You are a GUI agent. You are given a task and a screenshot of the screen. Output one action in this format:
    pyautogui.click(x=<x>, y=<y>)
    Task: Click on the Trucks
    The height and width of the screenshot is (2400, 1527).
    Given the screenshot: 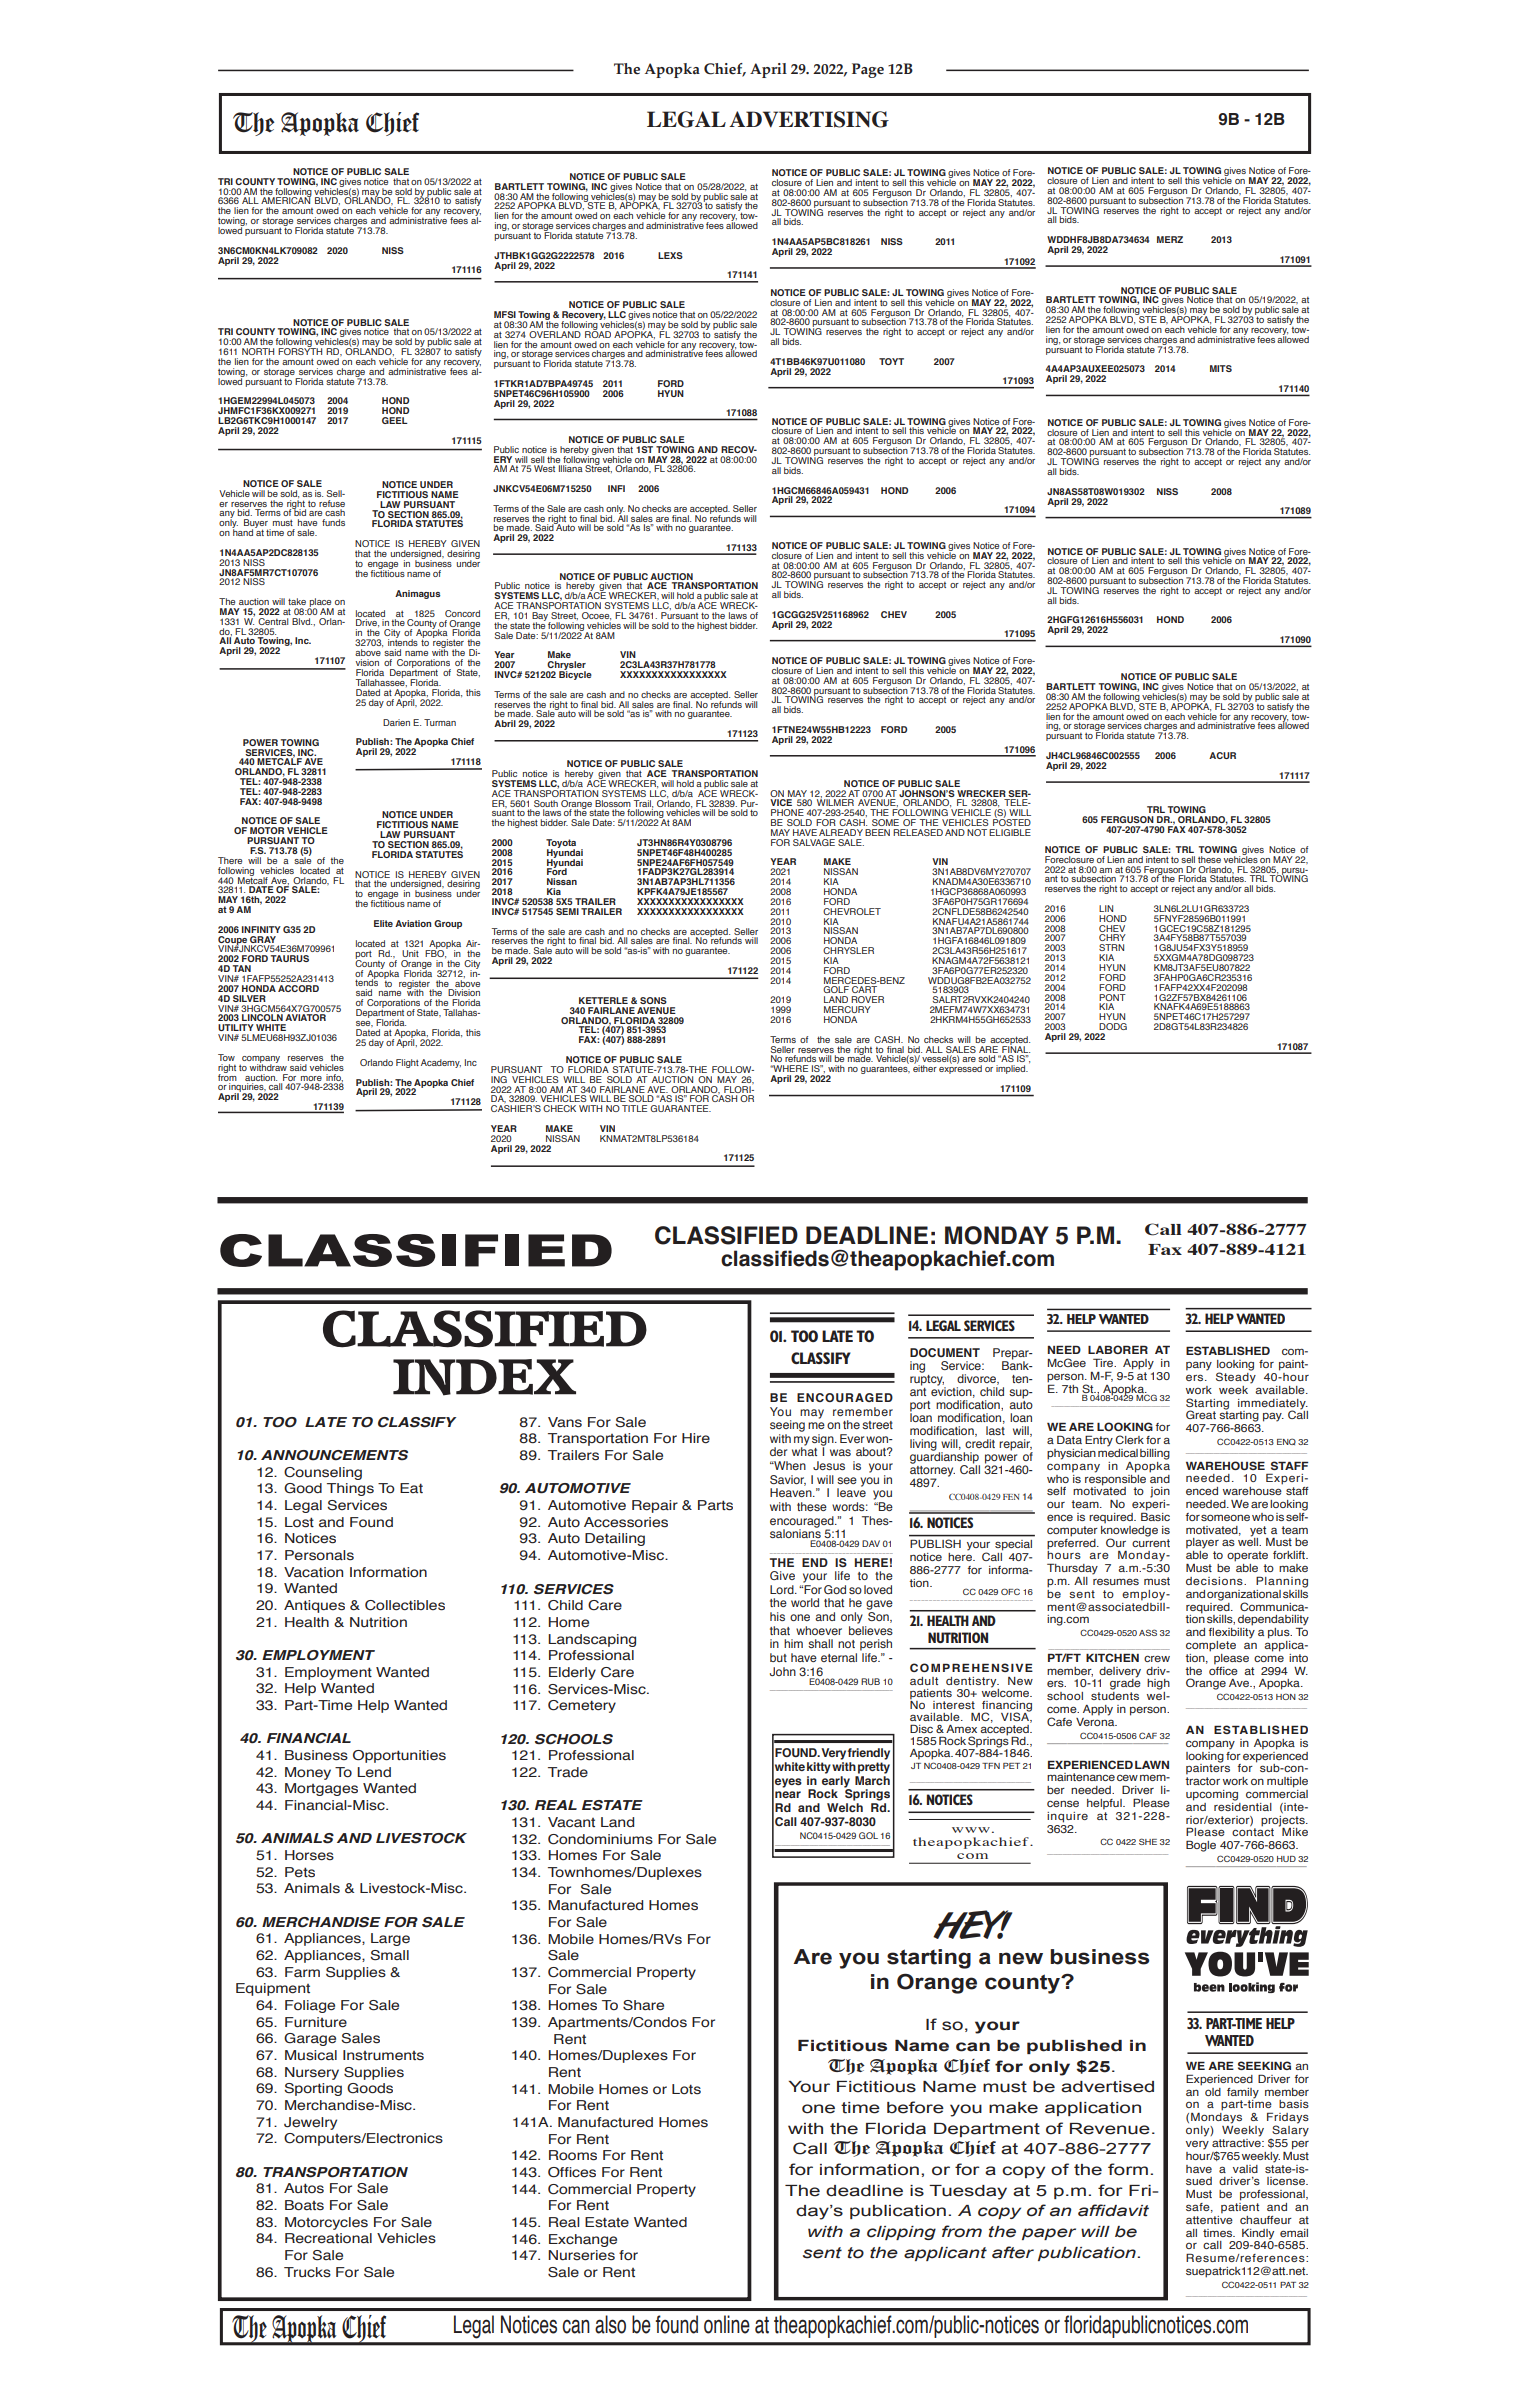 What is the action you would take?
    pyautogui.click(x=307, y=2272)
